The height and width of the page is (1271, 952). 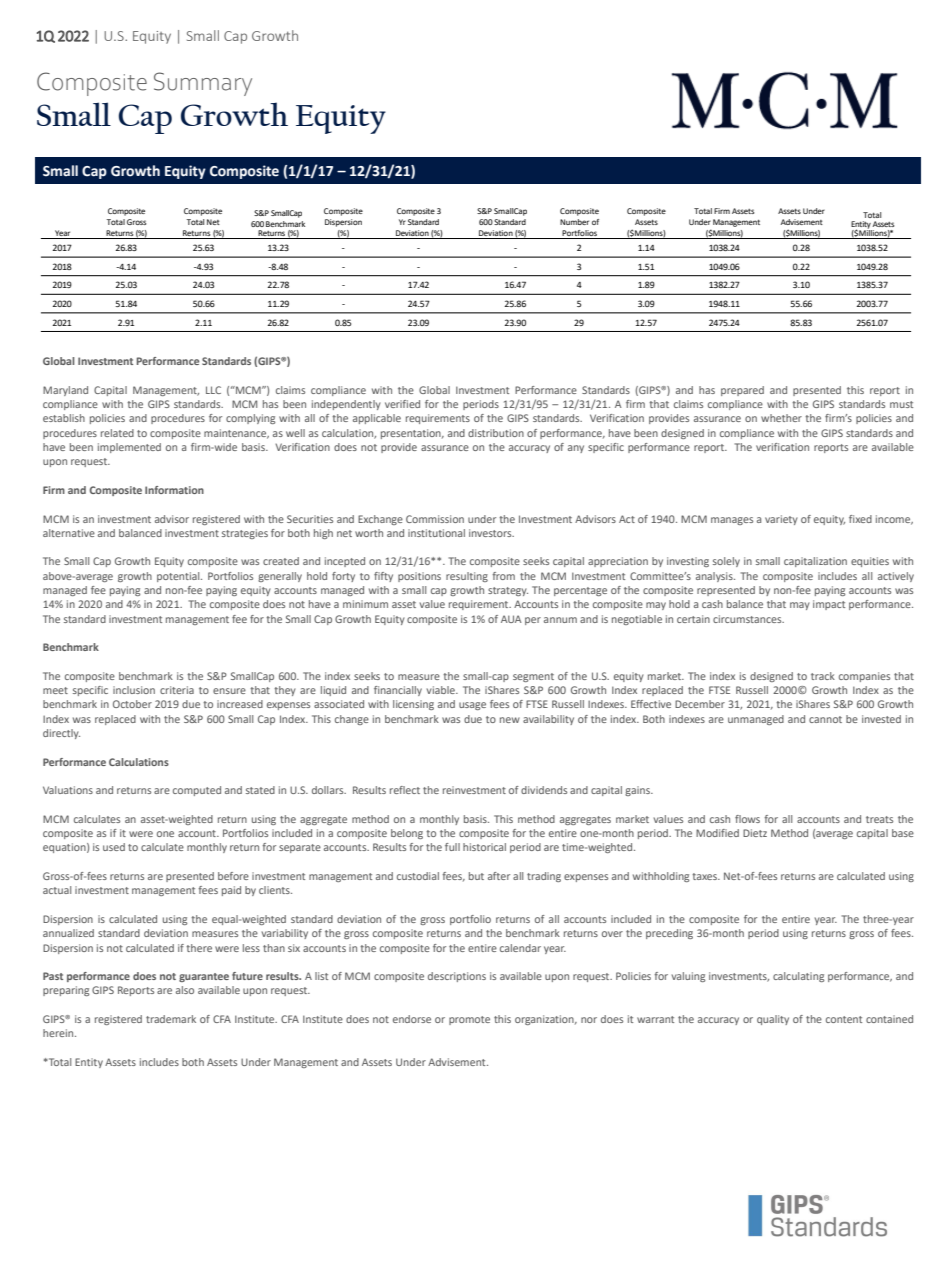 What do you see at coordinates (171, 1019) in the page?
I see `trademark` at bounding box center [171, 1019].
